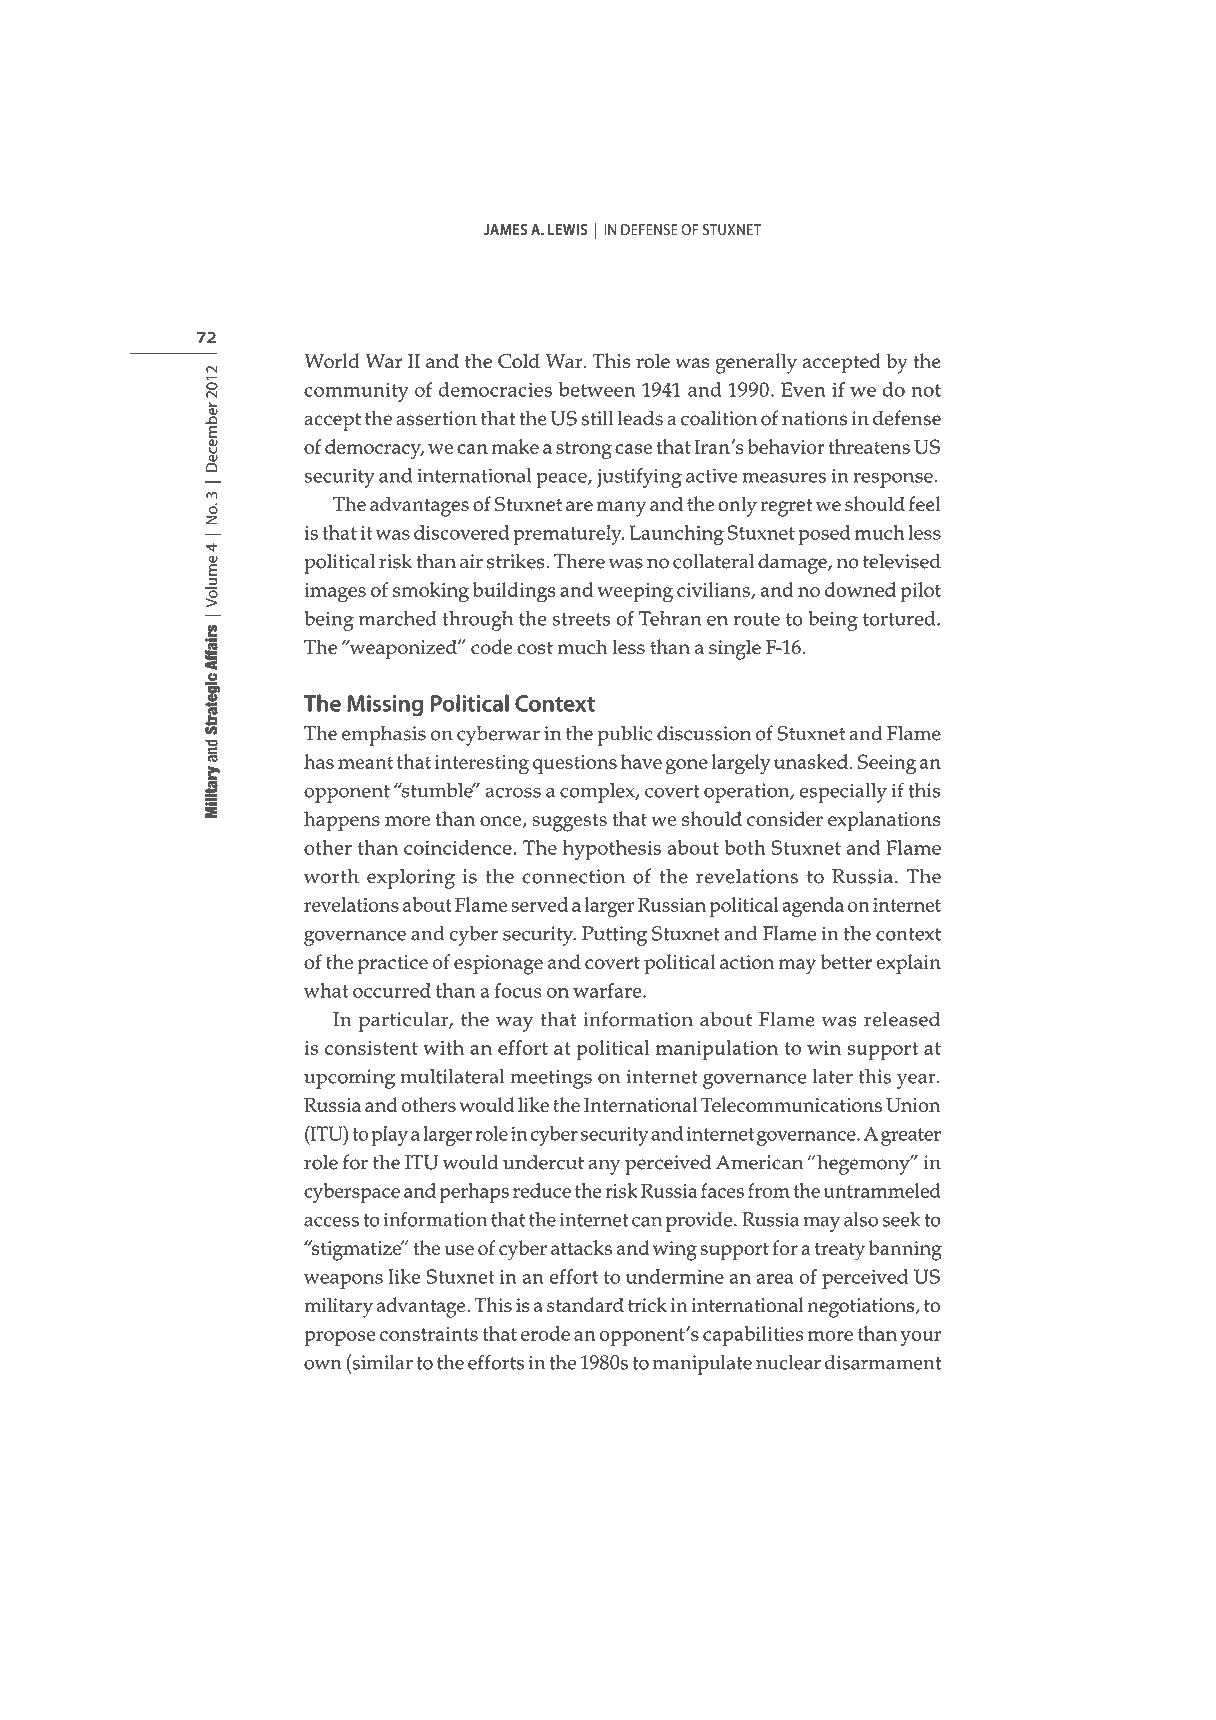 This document has width=1216, height=1720. What do you see at coordinates (647, 1305) in the document?
I see `trick` at bounding box center [647, 1305].
